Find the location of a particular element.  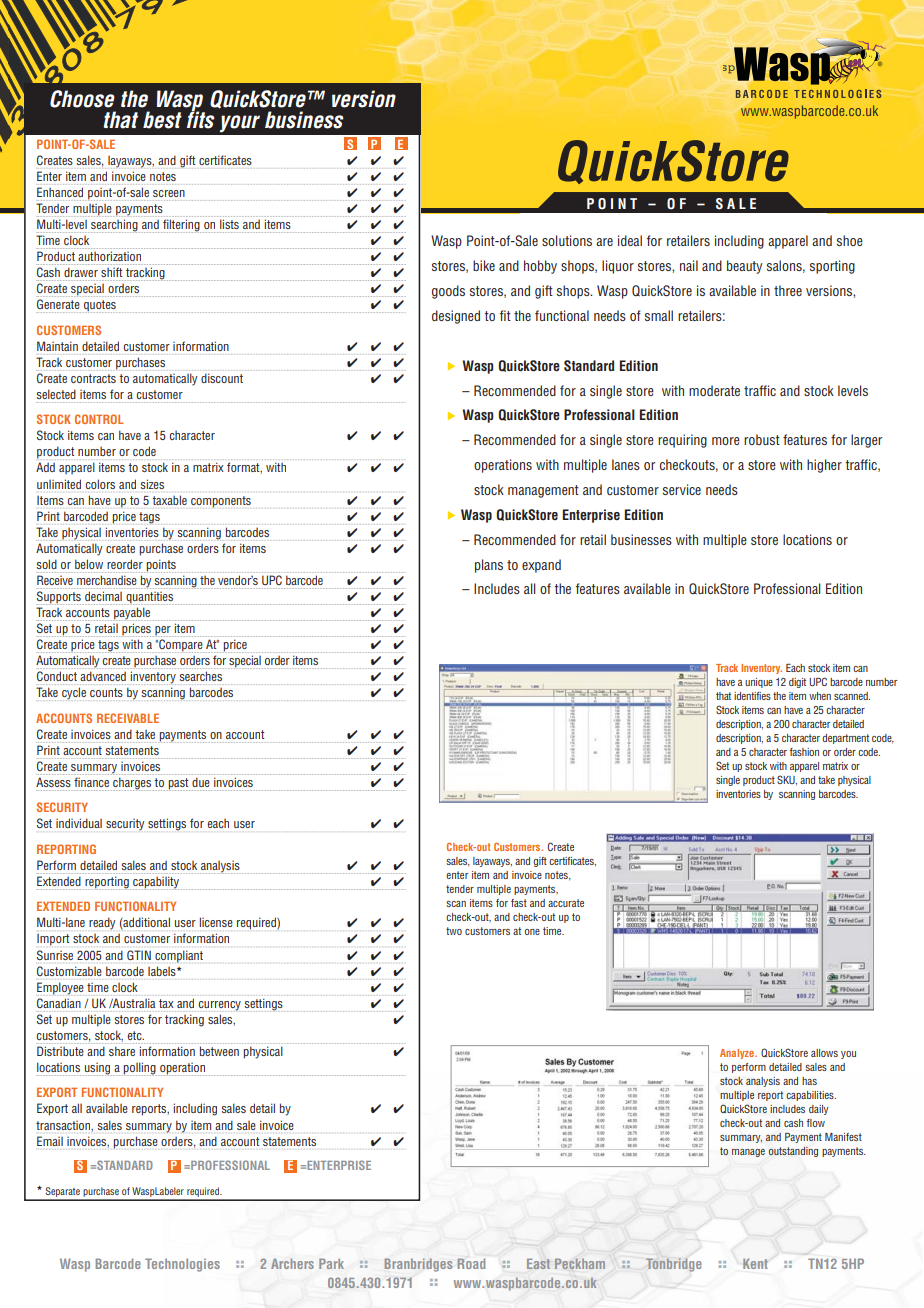

bike is located at coordinates (484, 265).
